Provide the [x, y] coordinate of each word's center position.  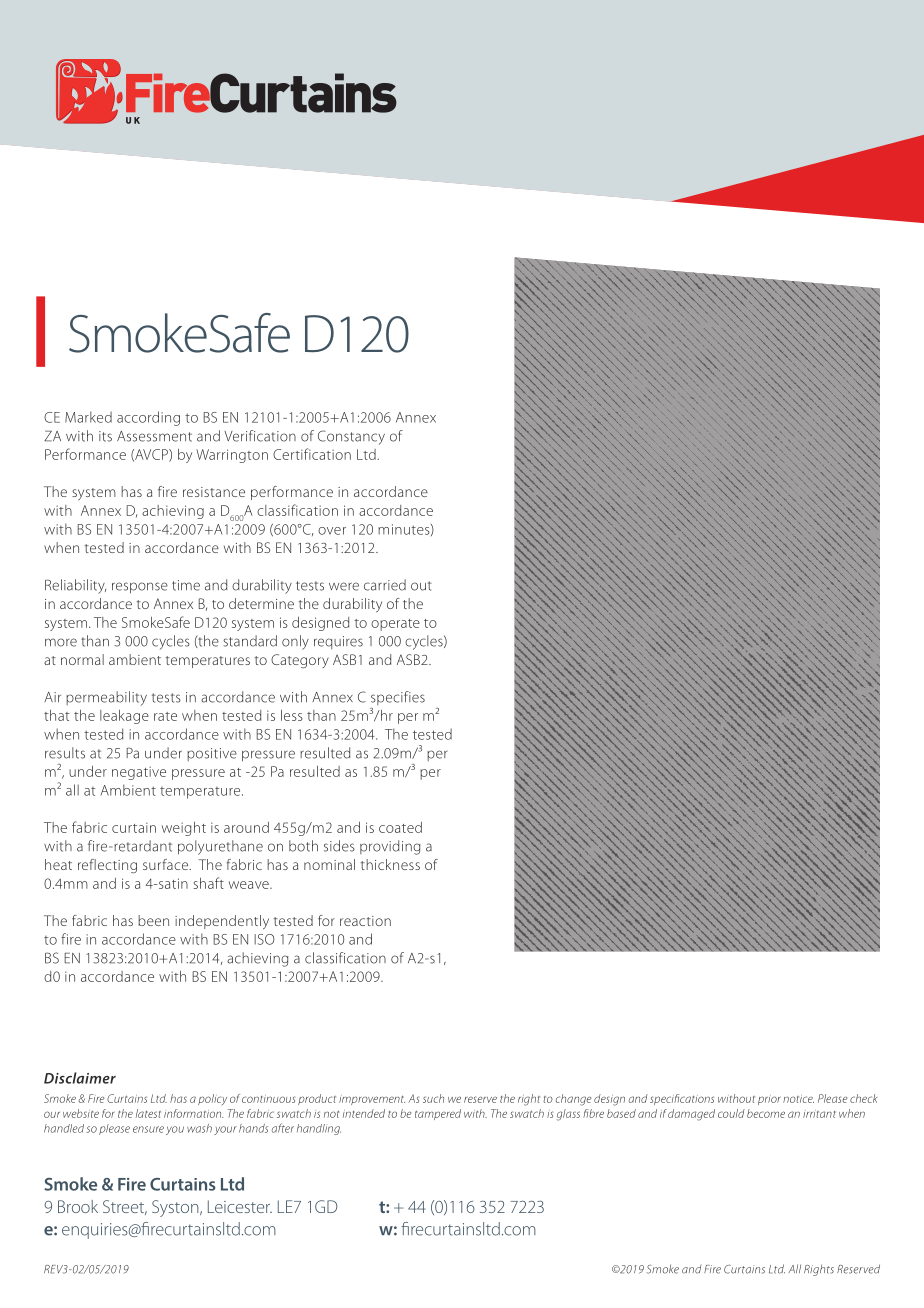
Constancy [351, 437]
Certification [312, 454]
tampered [438, 1114]
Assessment [154, 436]
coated [400, 827]
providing [390, 847]
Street [125, 1207]
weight [184, 829]
